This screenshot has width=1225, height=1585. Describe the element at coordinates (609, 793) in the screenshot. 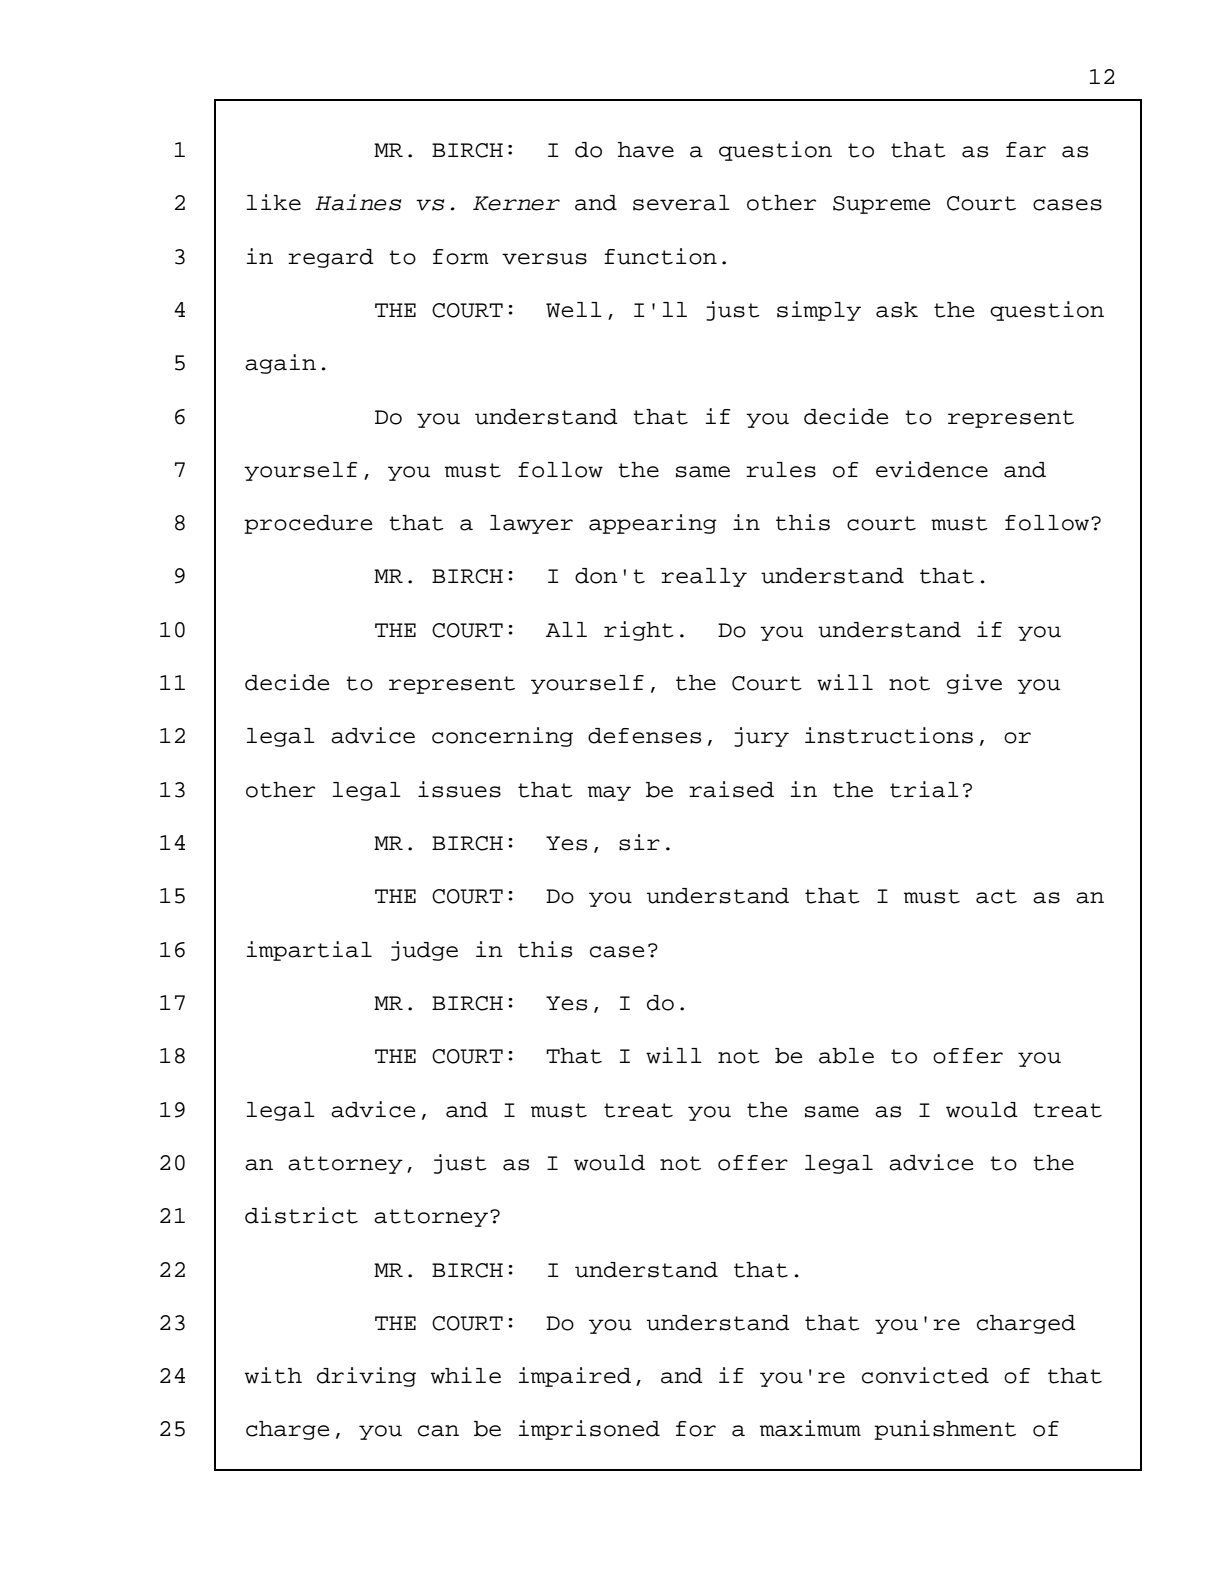

I see `may` at that location.
